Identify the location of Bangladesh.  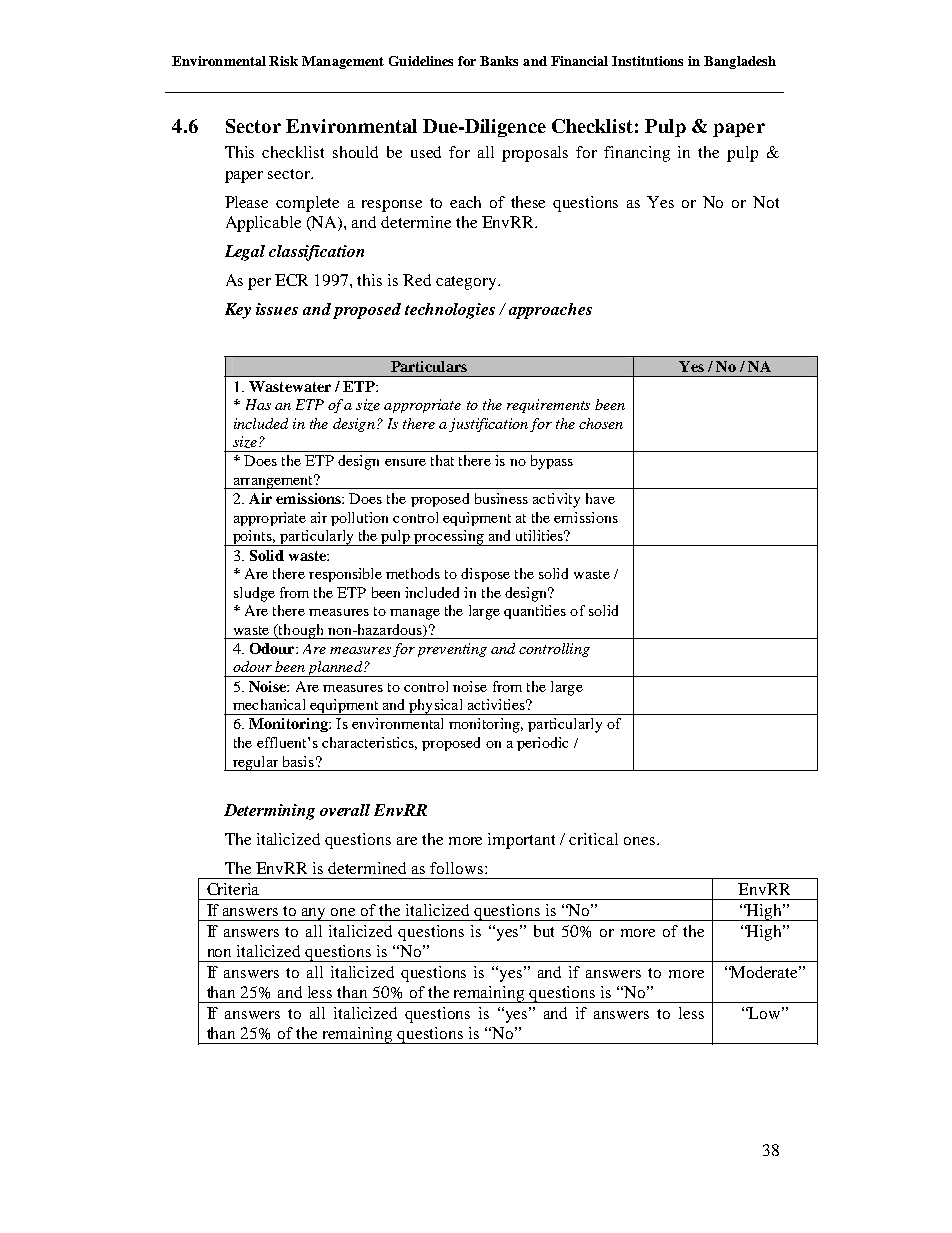
(740, 62).
